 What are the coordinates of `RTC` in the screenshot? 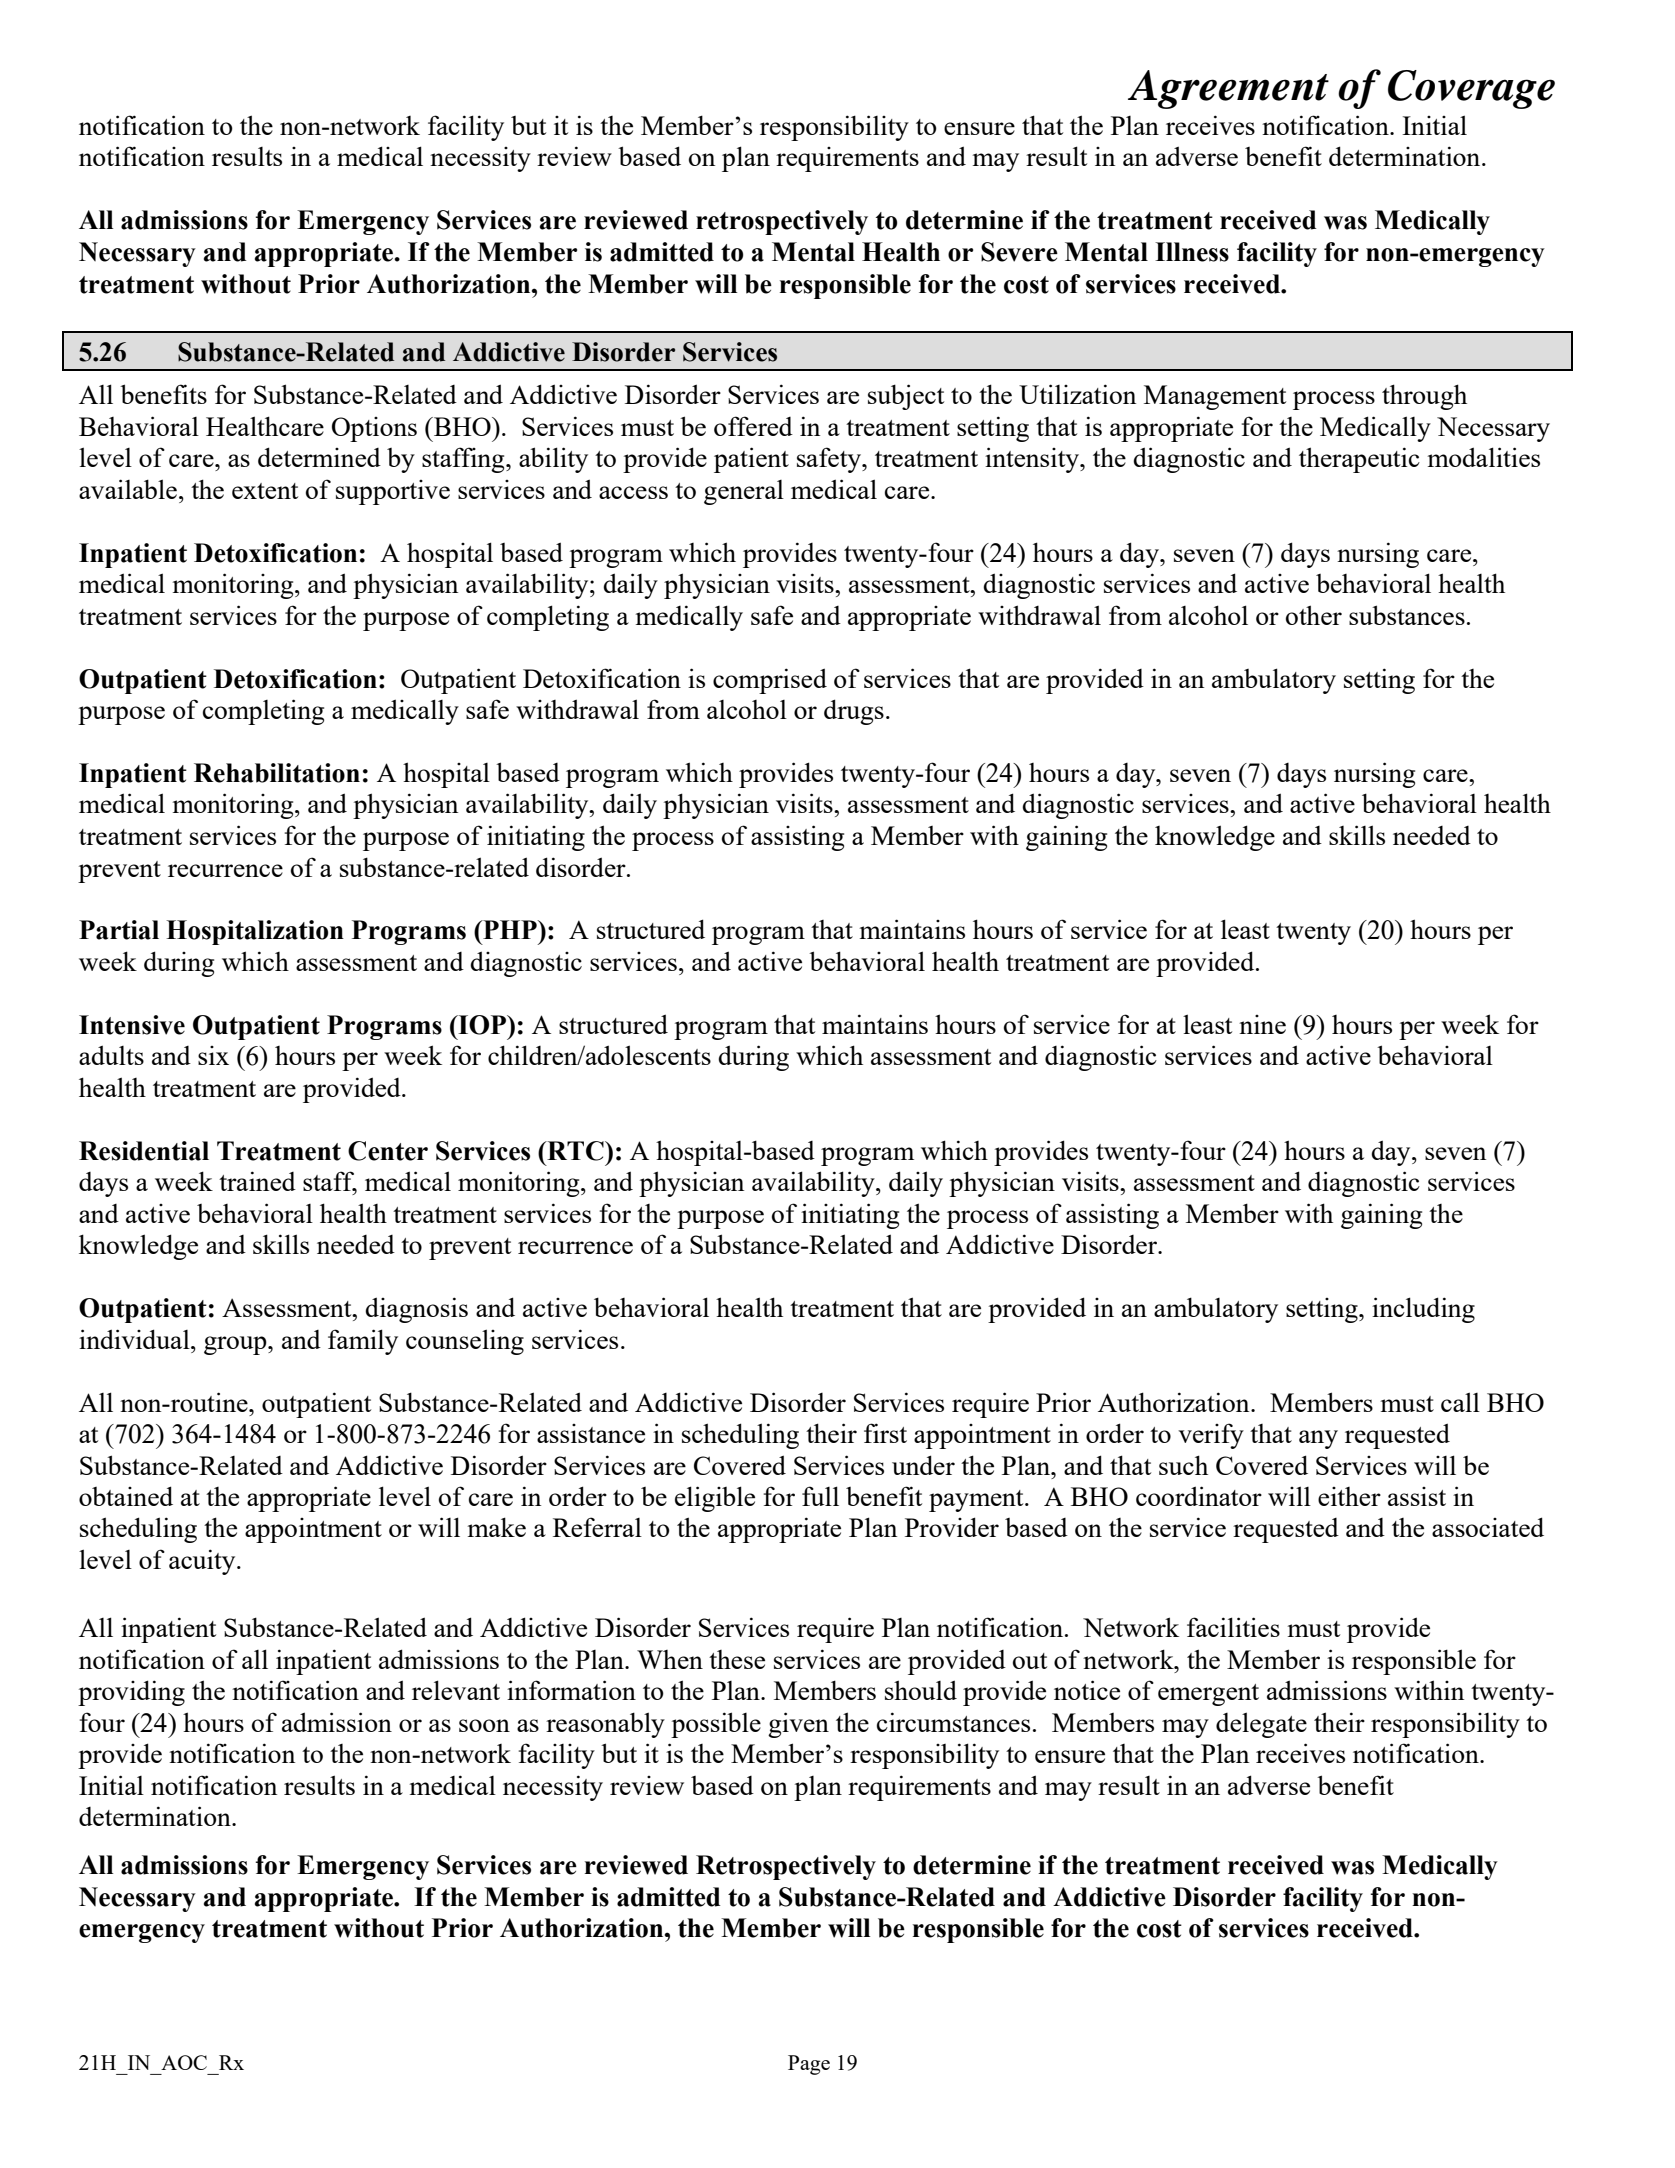 It's located at (575, 1151).
